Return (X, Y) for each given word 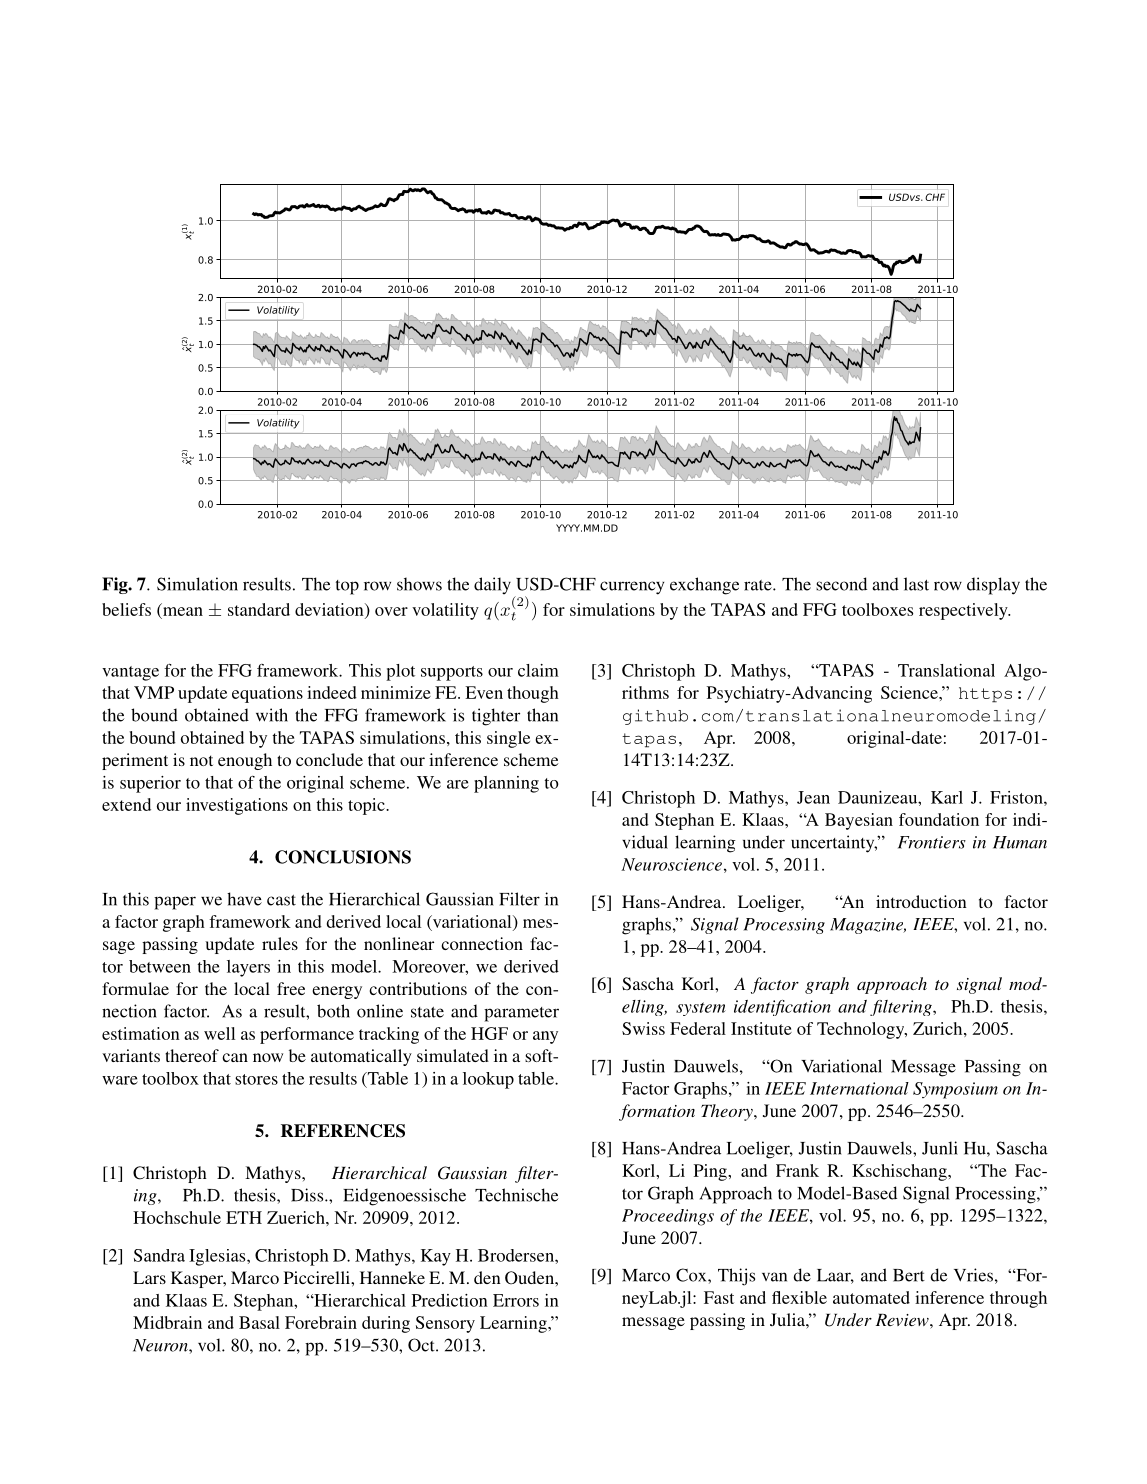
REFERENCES (343, 1131)
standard (259, 609)
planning (506, 784)
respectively (964, 611)
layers (248, 968)
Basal (259, 1322)
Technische (516, 1195)
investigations (237, 806)
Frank (797, 1170)
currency (632, 588)
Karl (947, 797)
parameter (521, 1014)
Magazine (868, 926)
